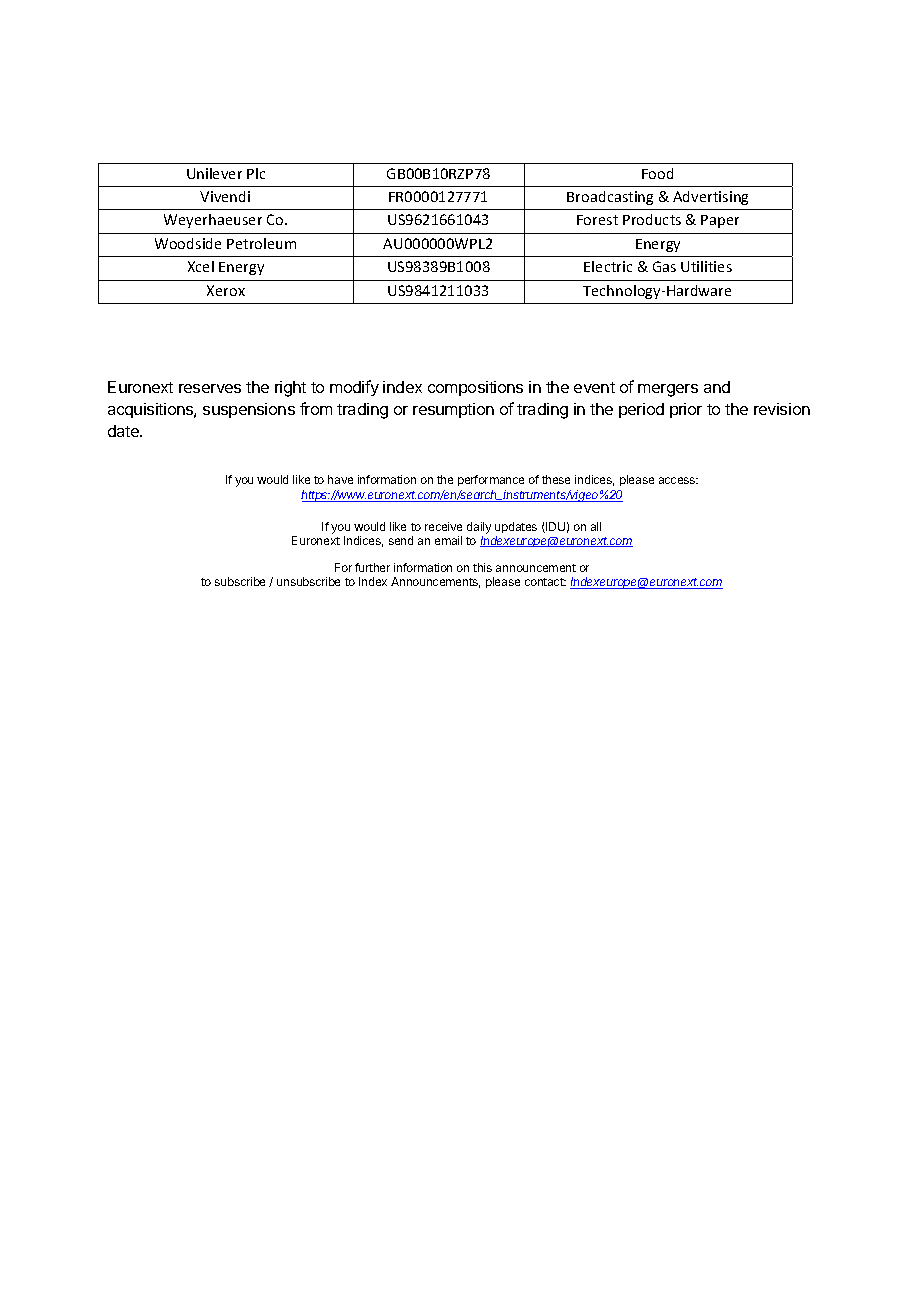  Describe the element at coordinates (372, 567) in the screenshot. I see `further` at that location.
